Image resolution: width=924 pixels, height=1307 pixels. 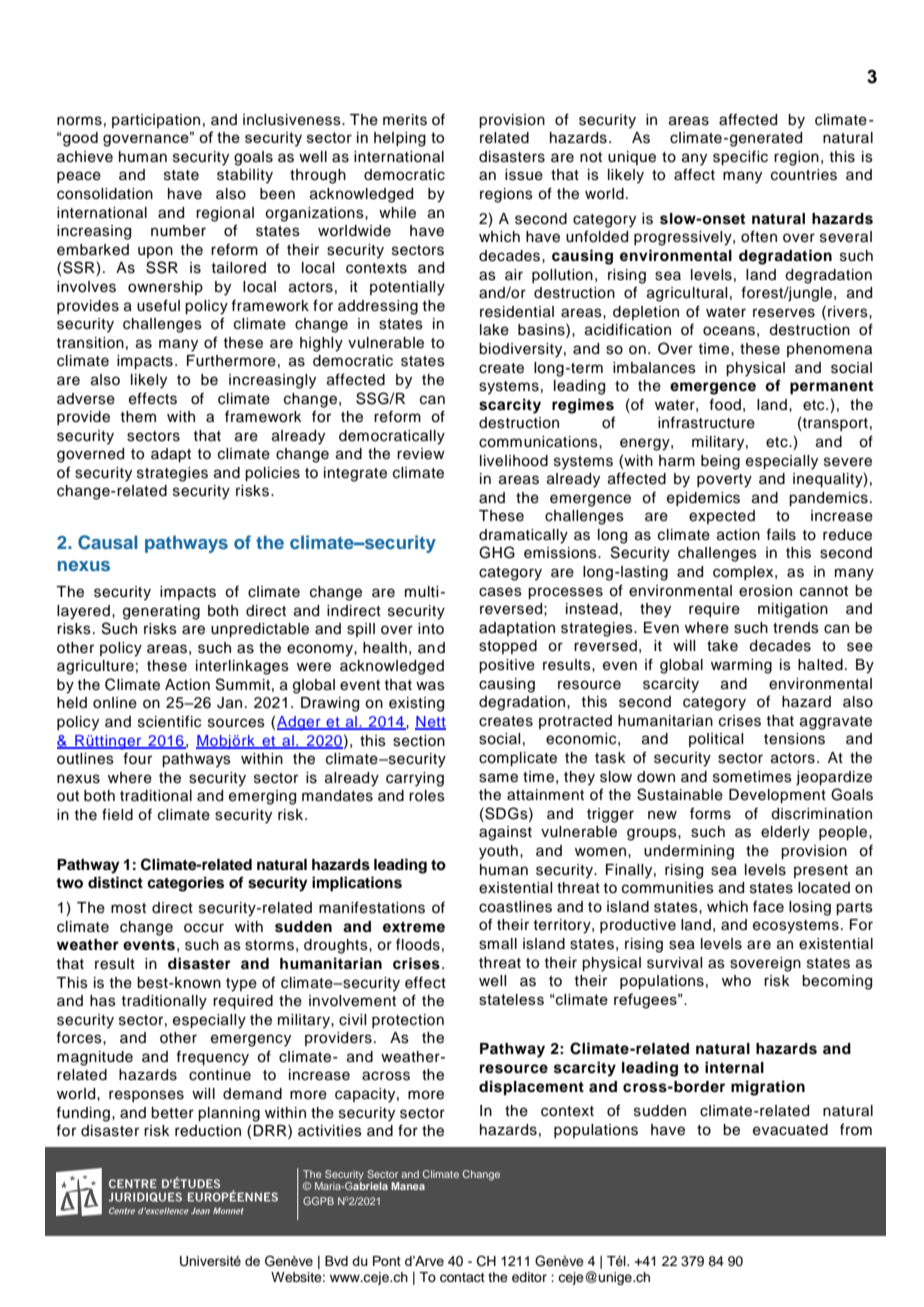 What do you see at coordinates (524, 175) in the image?
I see `issue` at bounding box center [524, 175].
